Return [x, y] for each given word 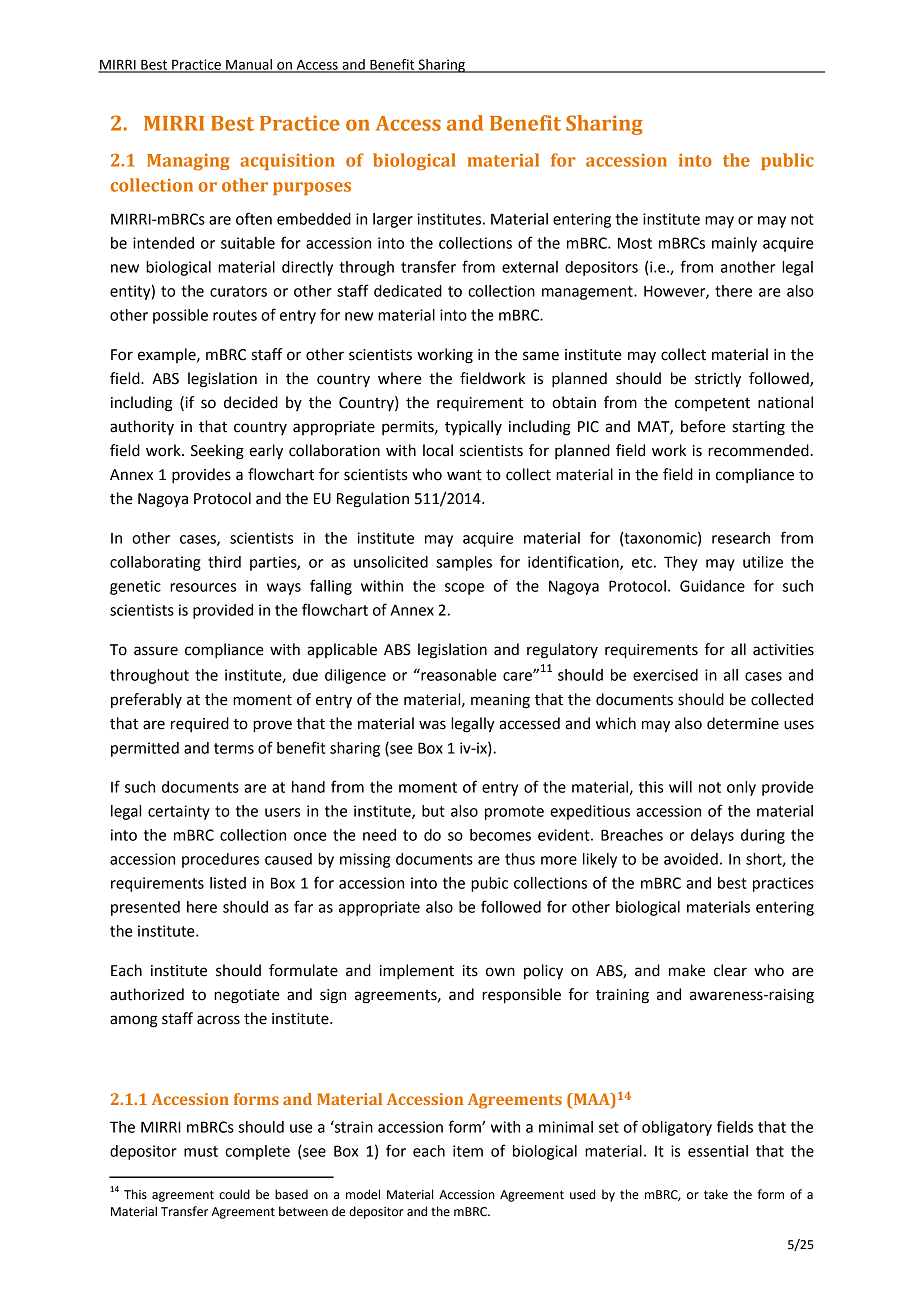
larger [393, 220]
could [234, 1194]
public [787, 161]
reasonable [458, 674]
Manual [249, 65]
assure [156, 651]
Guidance [712, 586]
